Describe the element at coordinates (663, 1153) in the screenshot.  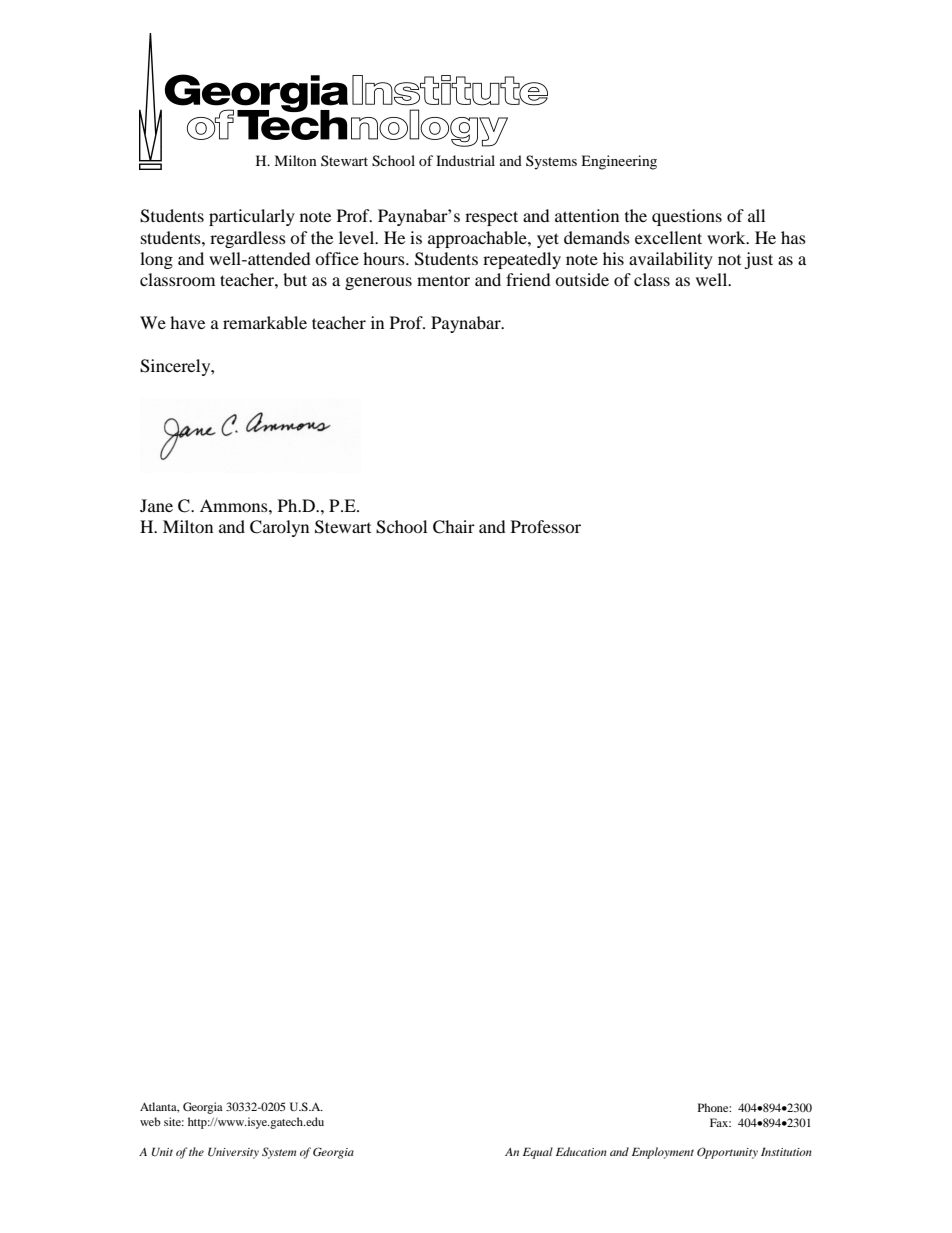
I see `Employment` at that location.
